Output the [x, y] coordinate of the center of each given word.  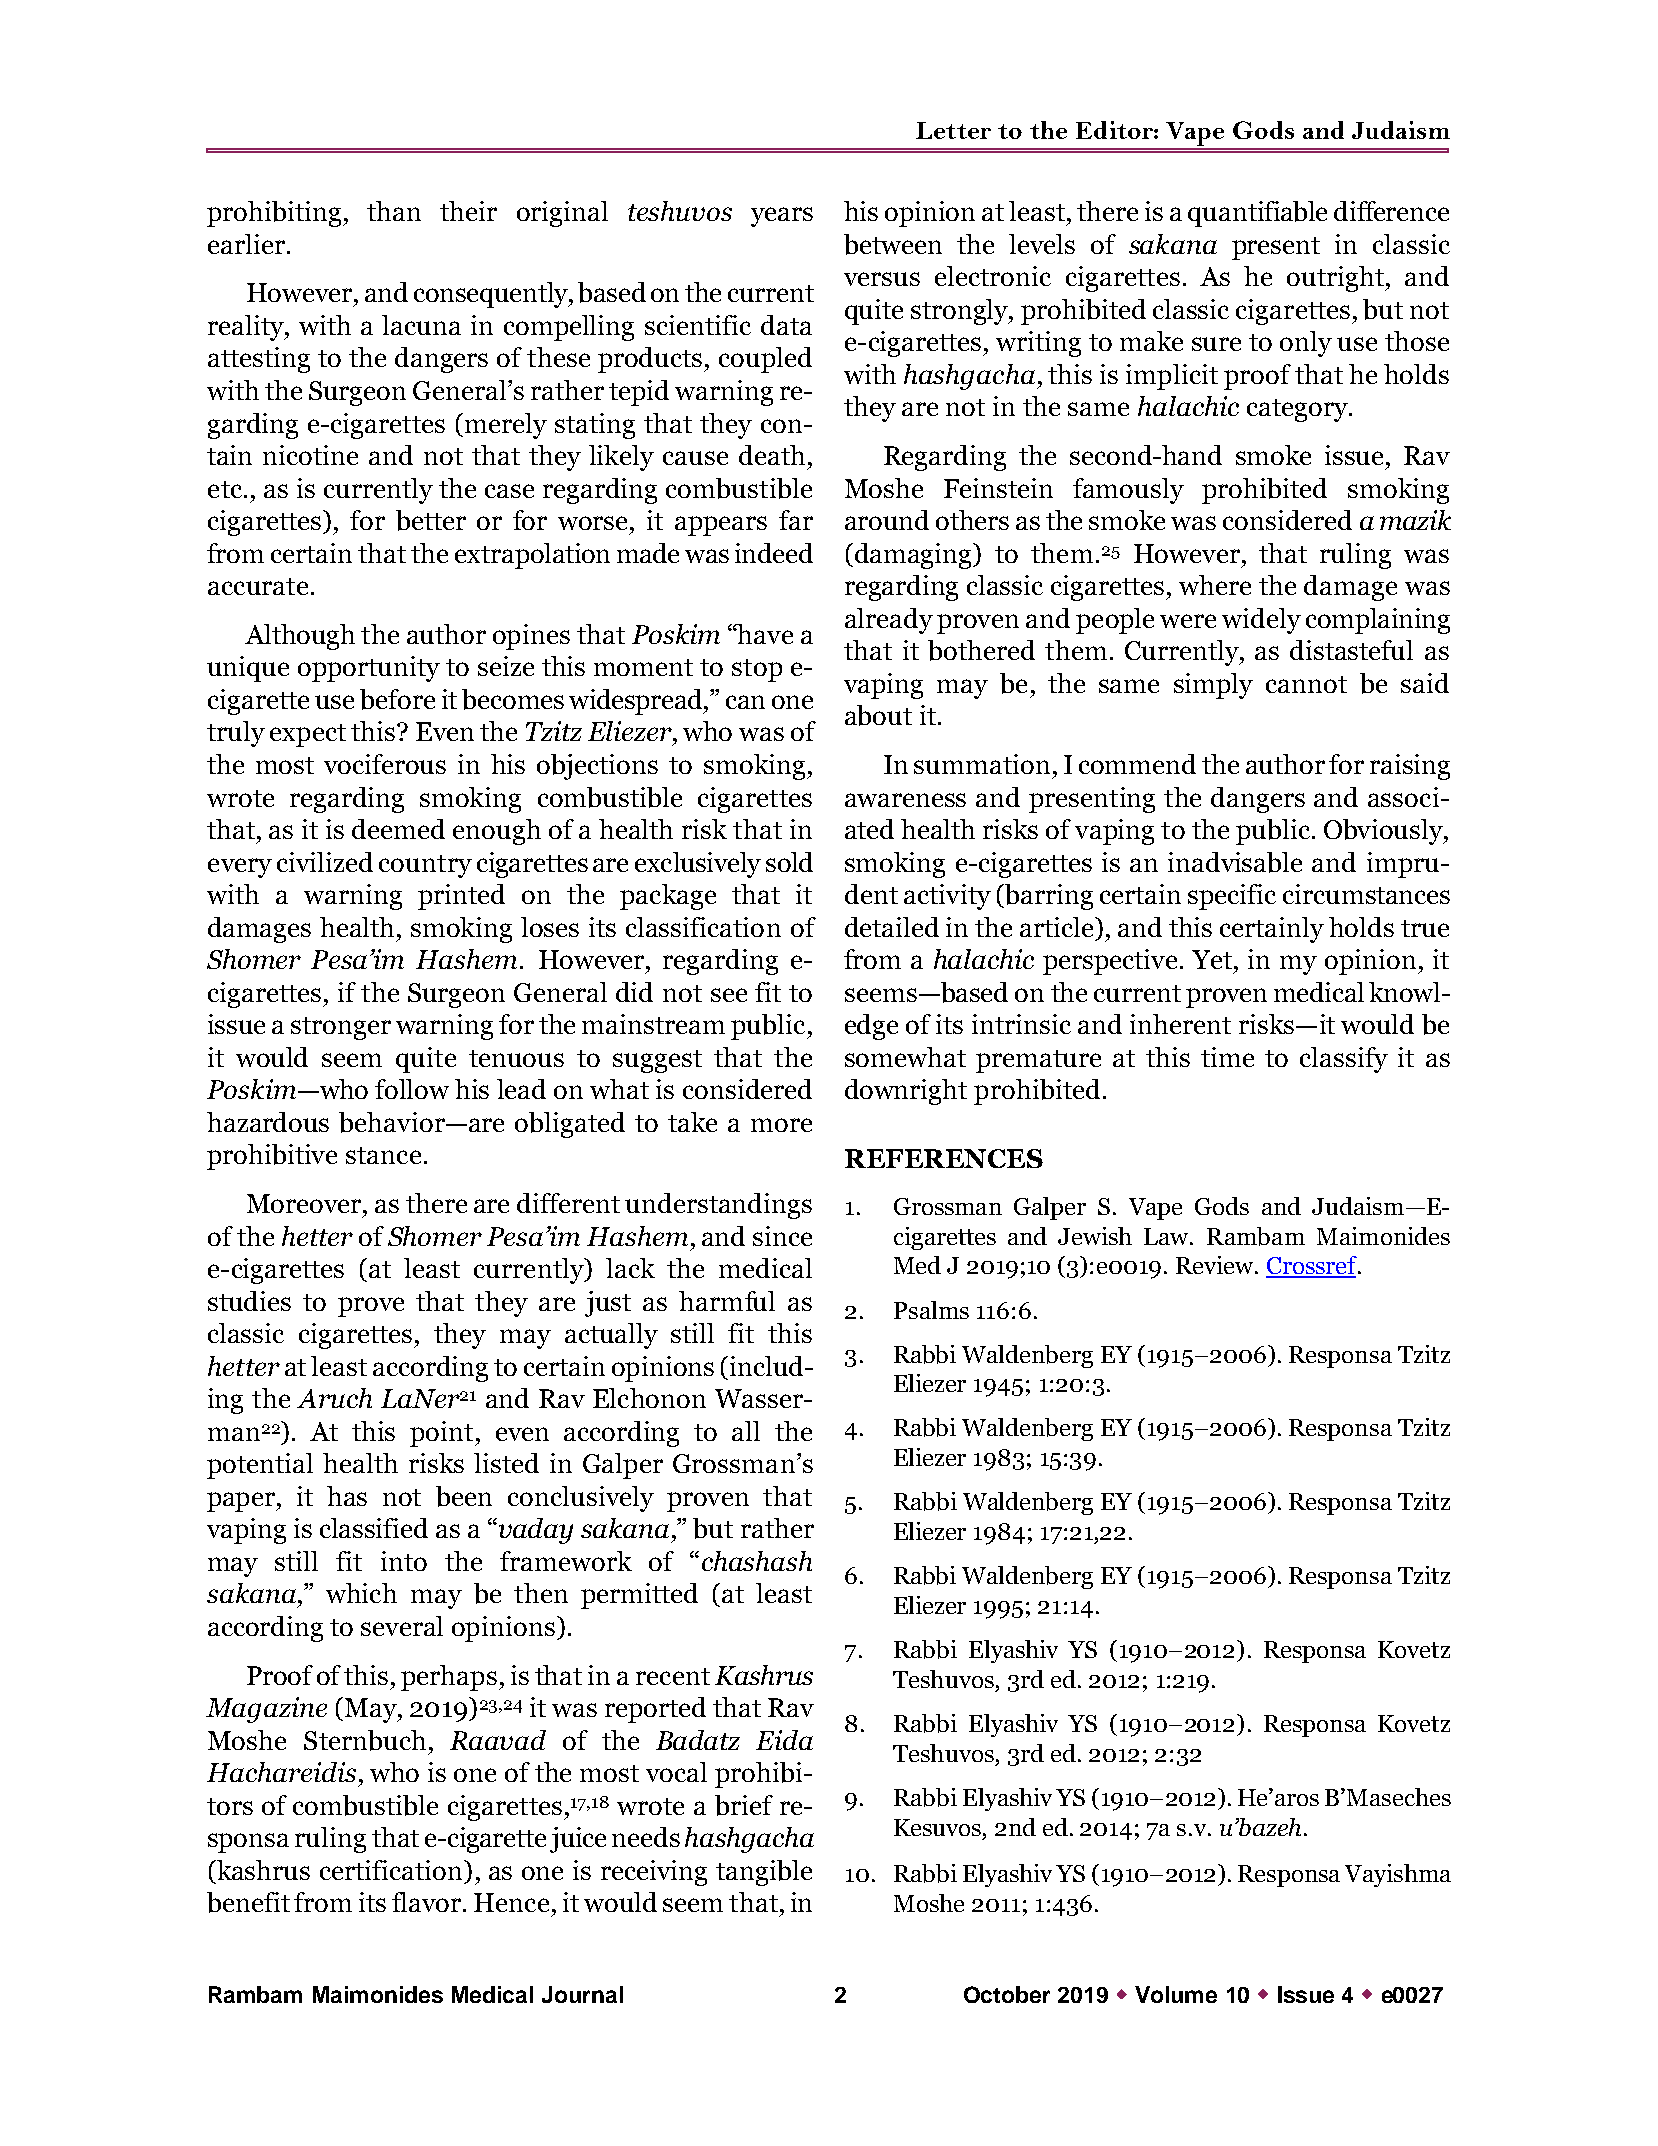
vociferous [385, 764]
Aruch [334, 1398]
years [782, 217]
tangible [764, 1873]
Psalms [931, 1310]
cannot [1306, 684]
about [878, 715]
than [394, 211]
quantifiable [1257, 214]
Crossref [1313, 1266]
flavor [428, 1902]
